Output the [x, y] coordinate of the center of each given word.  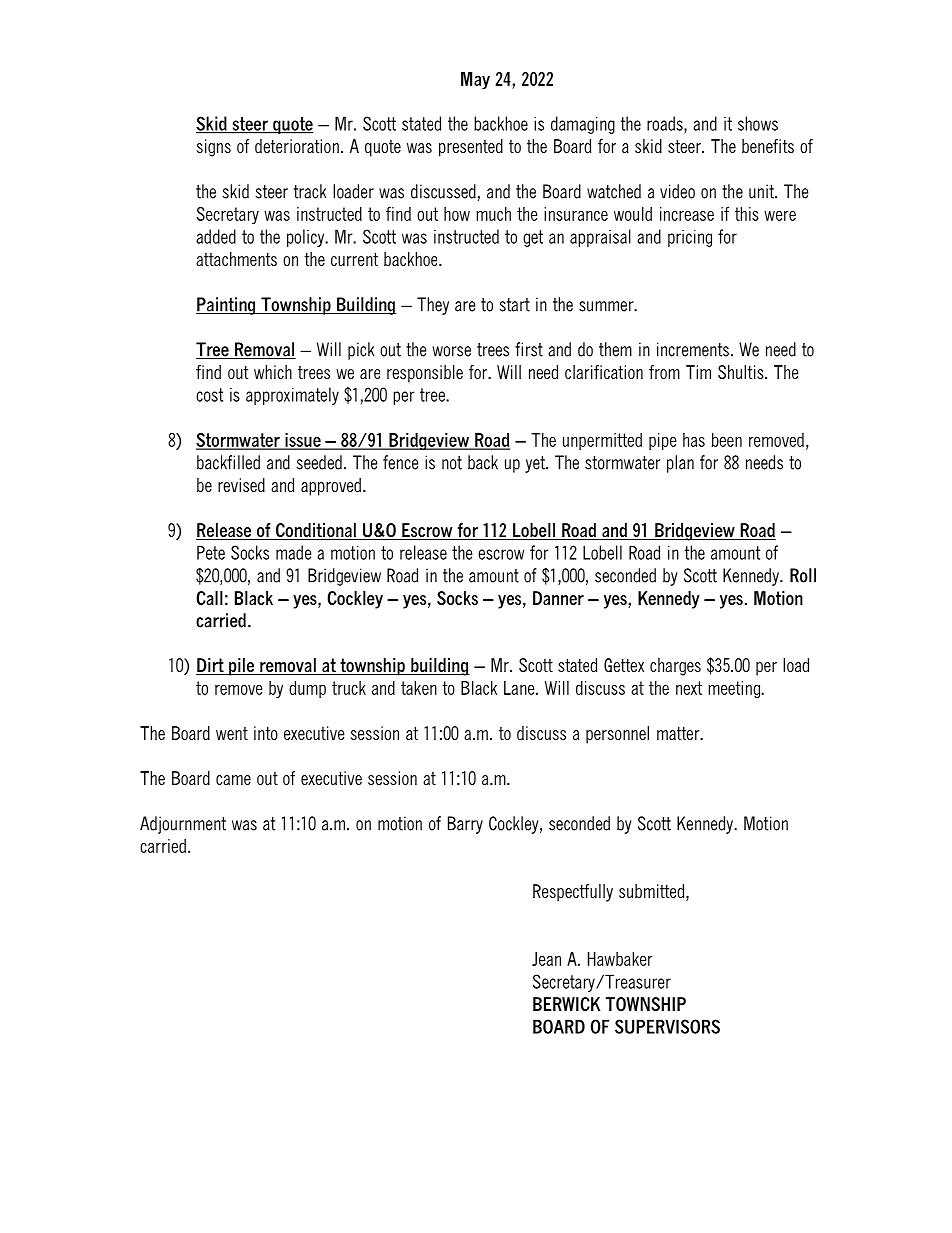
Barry [465, 825]
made [293, 552]
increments [693, 349]
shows [758, 123]
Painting [227, 306]
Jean [546, 959]
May [475, 81]
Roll [803, 575]
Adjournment [183, 825]
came [233, 780]
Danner [558, 598]
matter [679, 733]
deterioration [297, 146]
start [515, 305]
